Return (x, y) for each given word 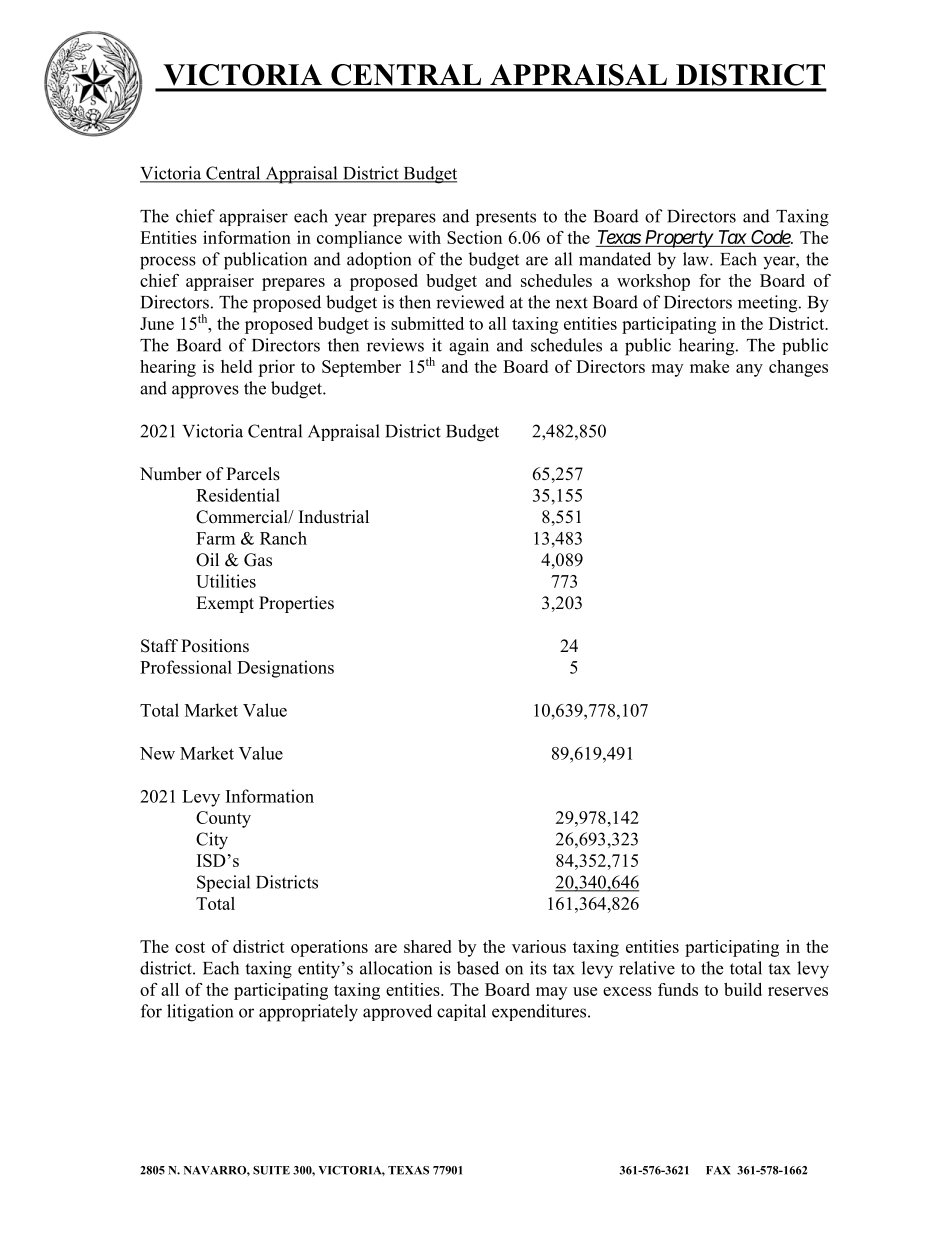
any (749, 370)
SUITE (271, 1170)
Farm (215, 538)
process (168, 263)
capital (461, 1012)
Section (474, 237)
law (697, 259)
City (212, 841)
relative (647, 968)
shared (428, 946)
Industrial (334, 517)
